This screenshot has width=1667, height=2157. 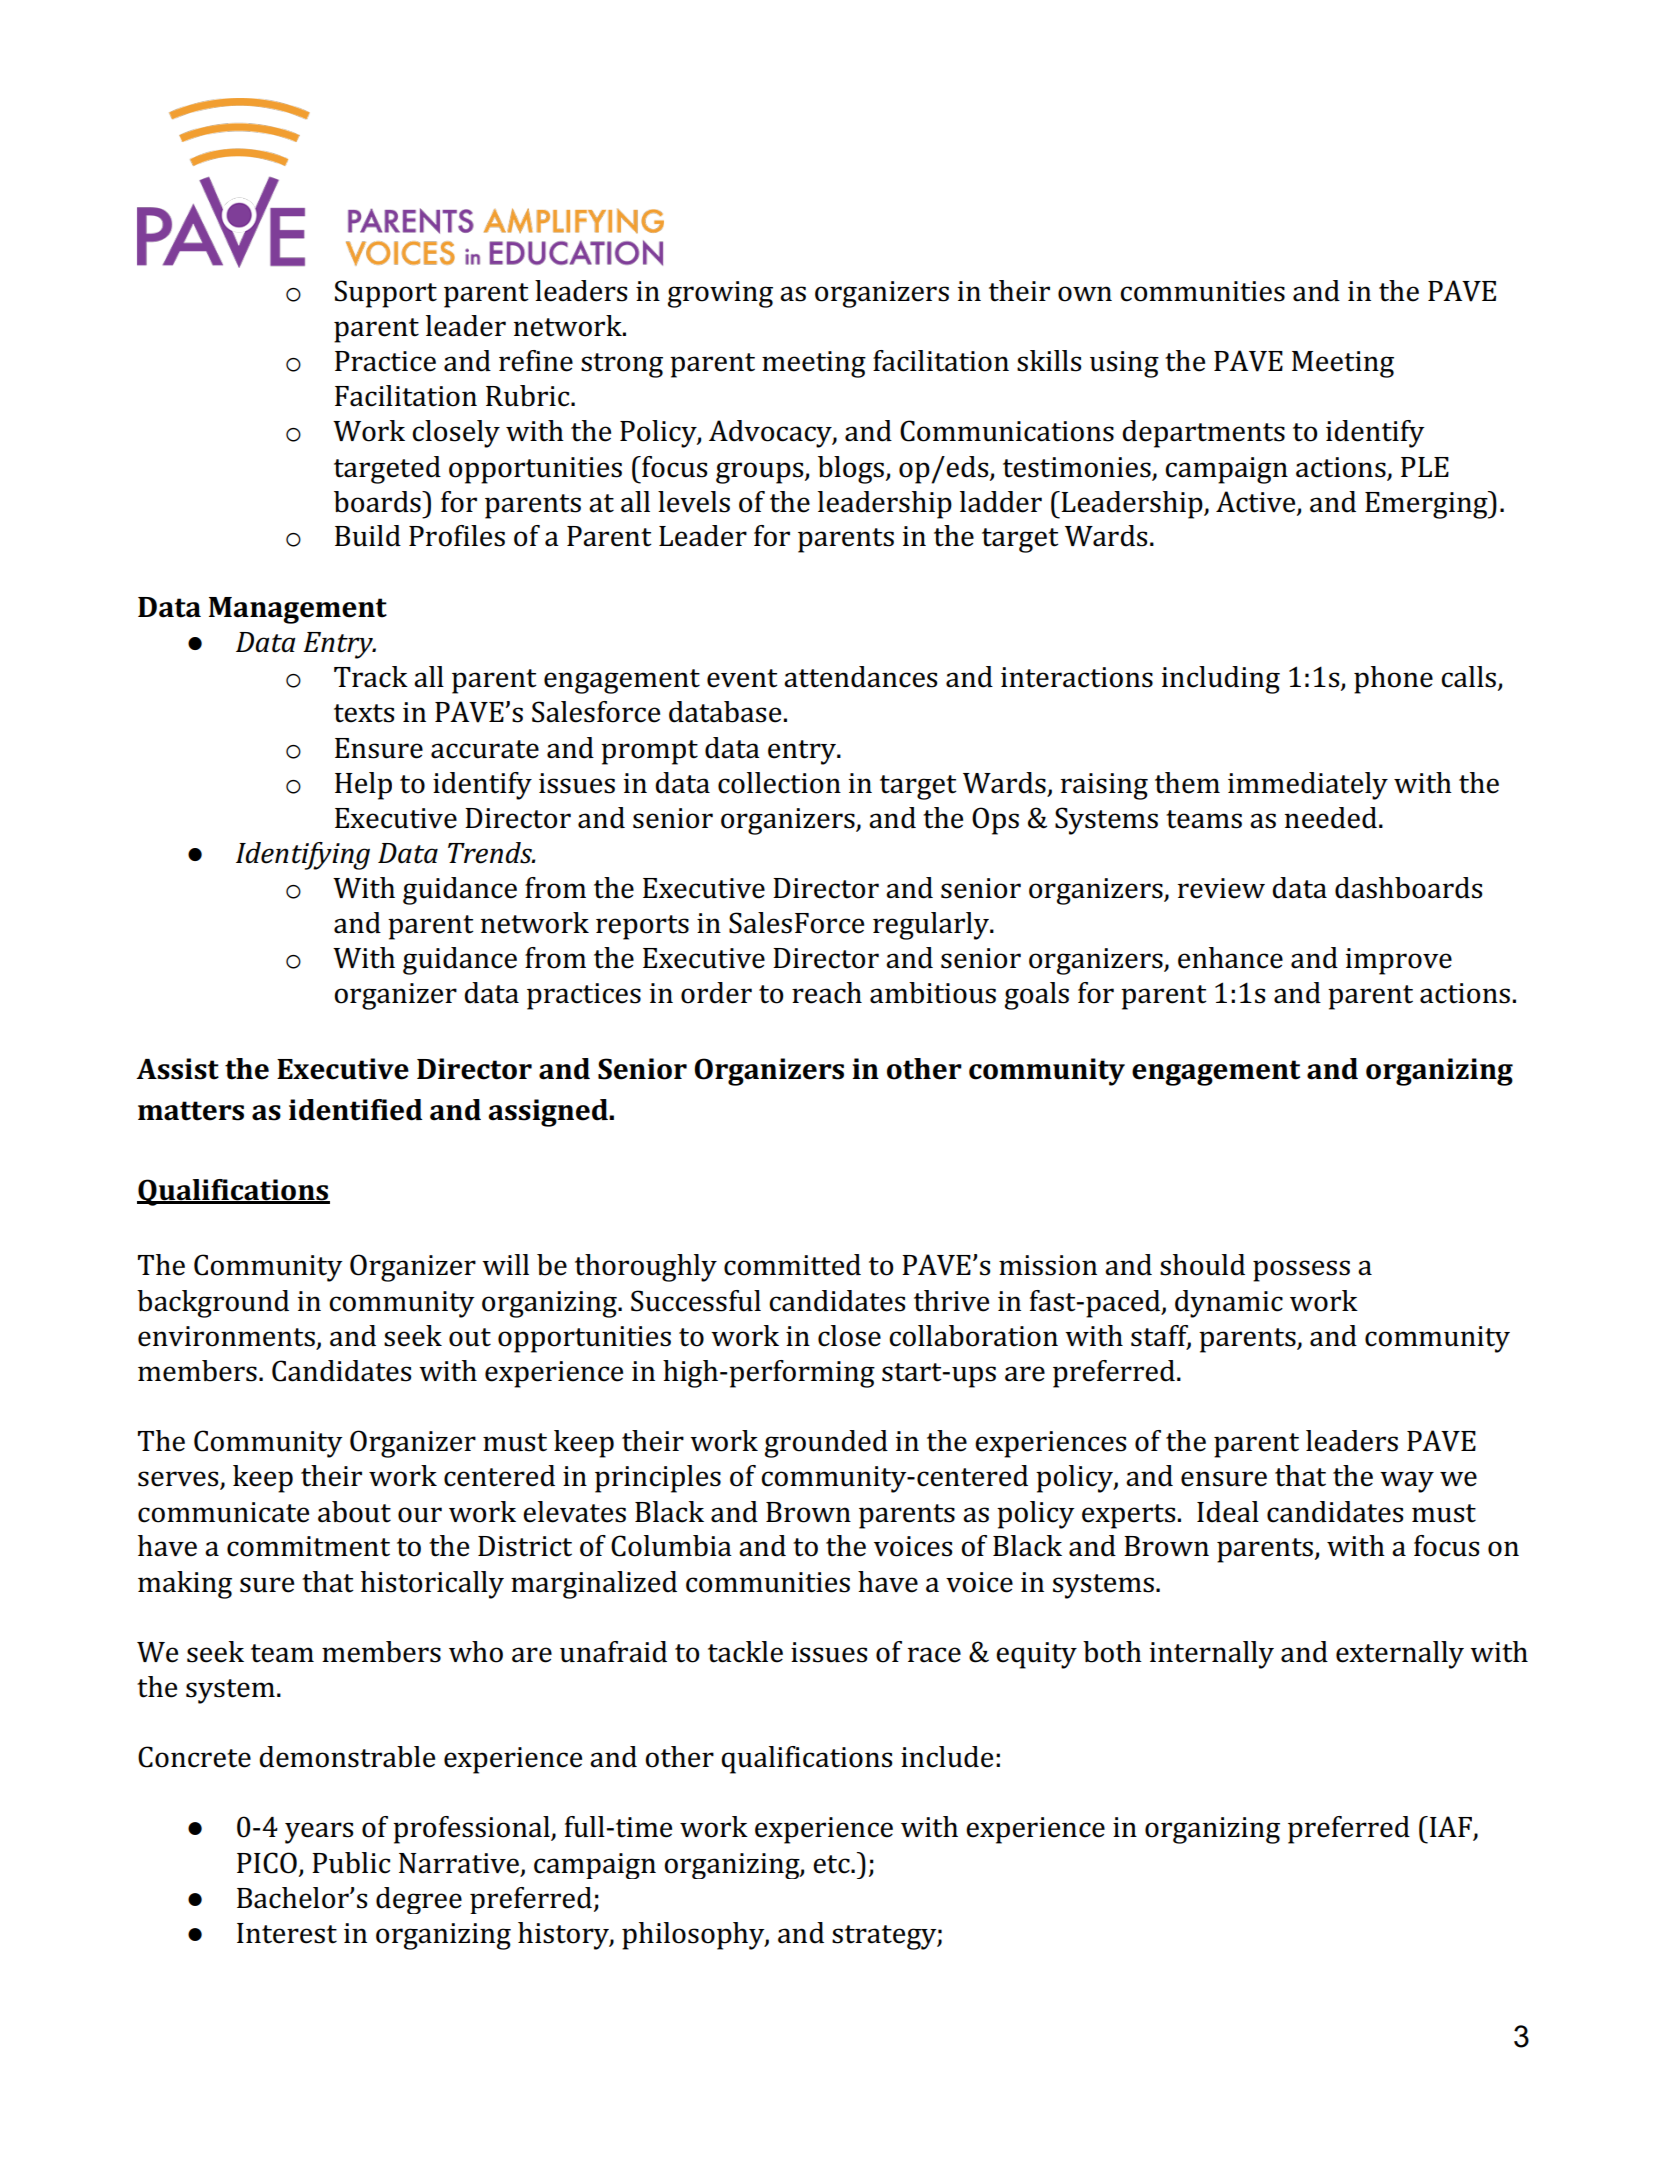 I want to click on Ideal, so click(x=1228, y=1512).
